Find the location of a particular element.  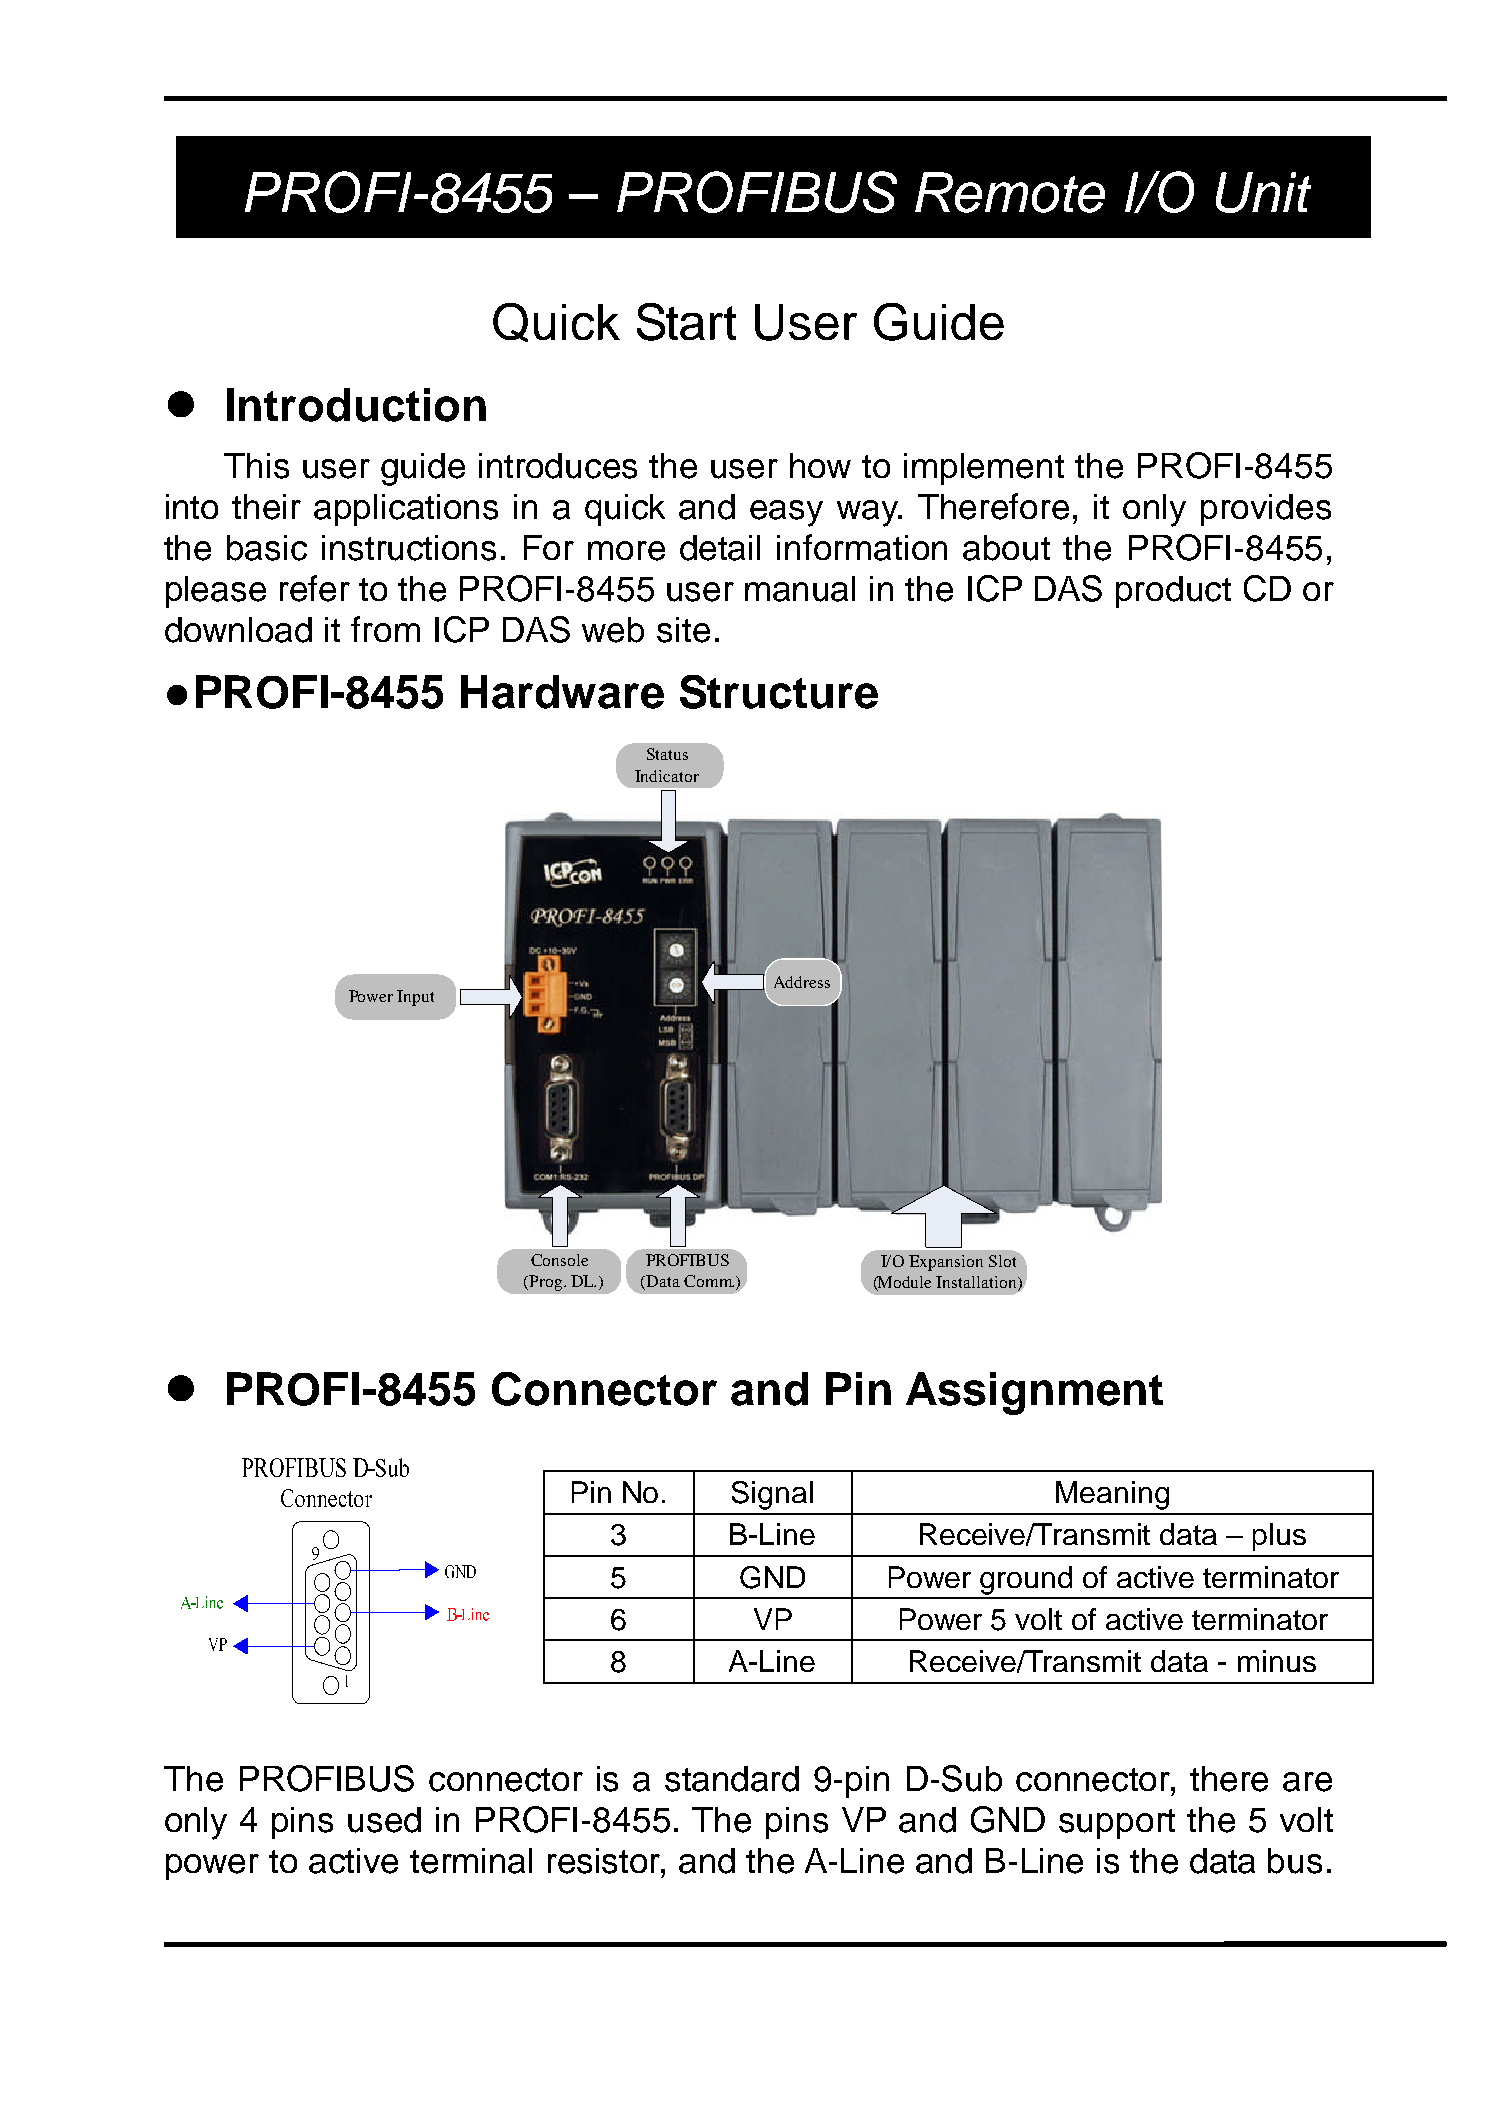

product is located at coordinates (1173, 592).
